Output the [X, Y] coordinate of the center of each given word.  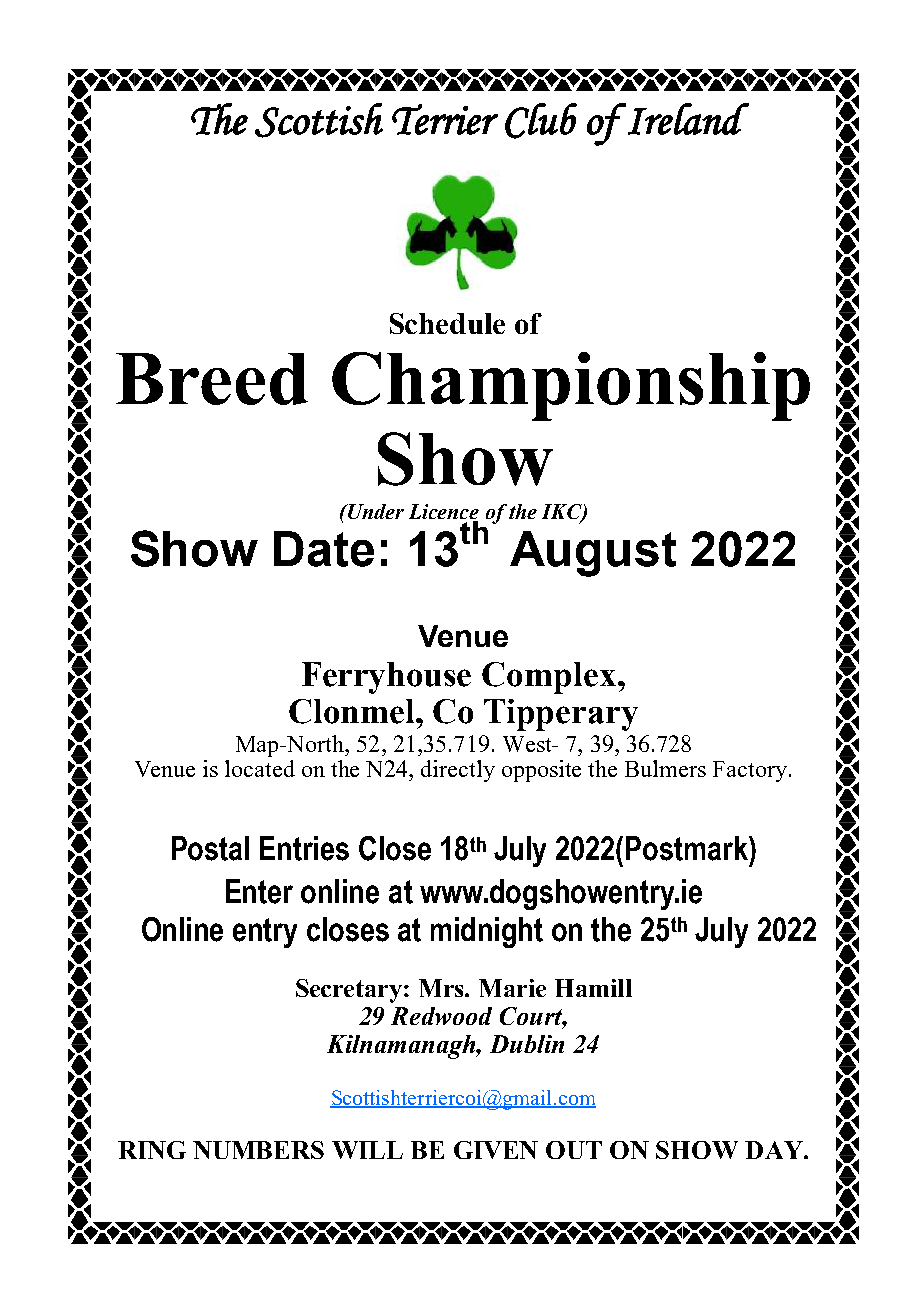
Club [541, 121]
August [593, 554]
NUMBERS [258, 1150]
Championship [571, 386]
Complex [550, 678]
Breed [212, 379]
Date [324, 549]
